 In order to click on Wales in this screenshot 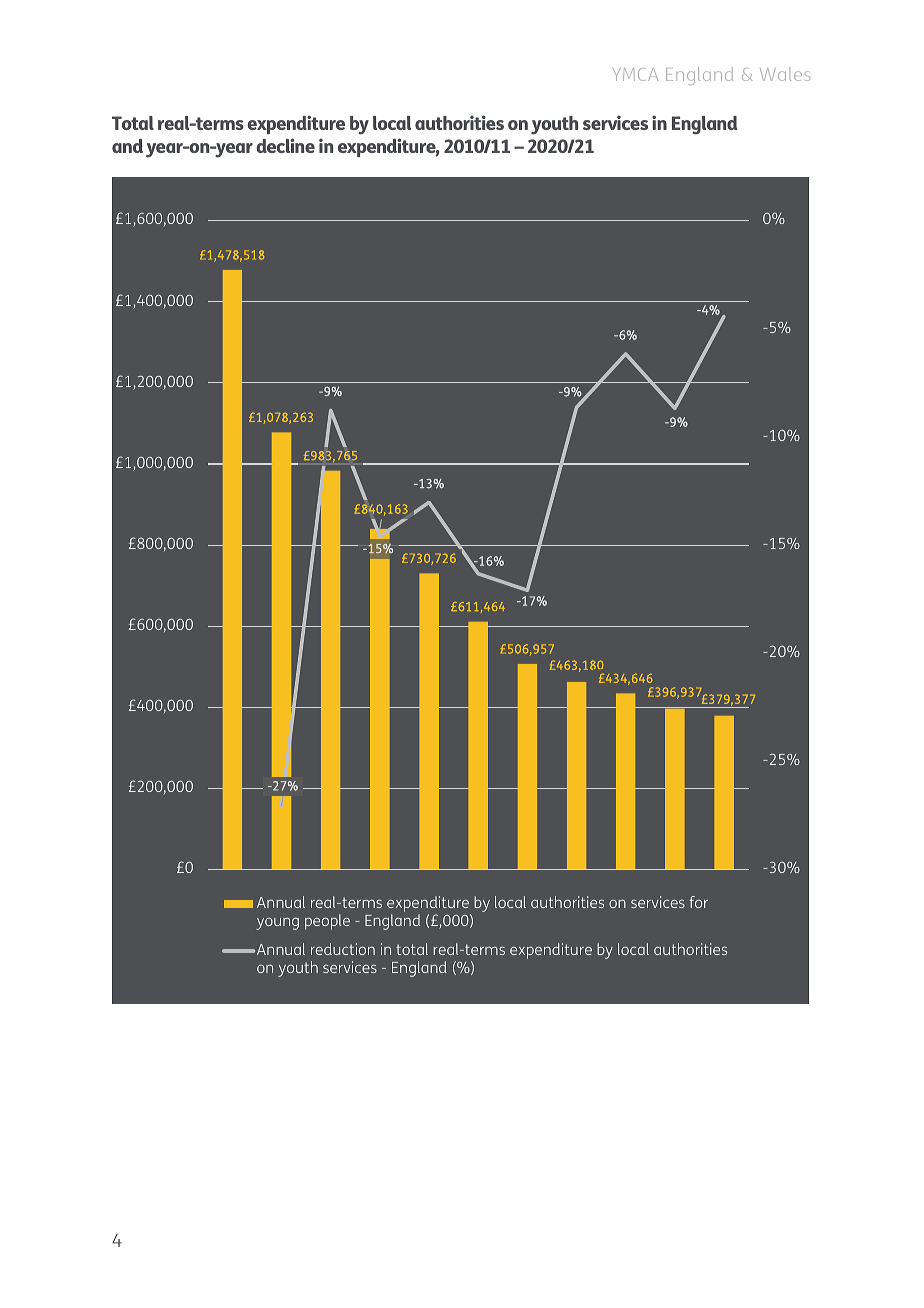, I will do `click(785, 74)`.
